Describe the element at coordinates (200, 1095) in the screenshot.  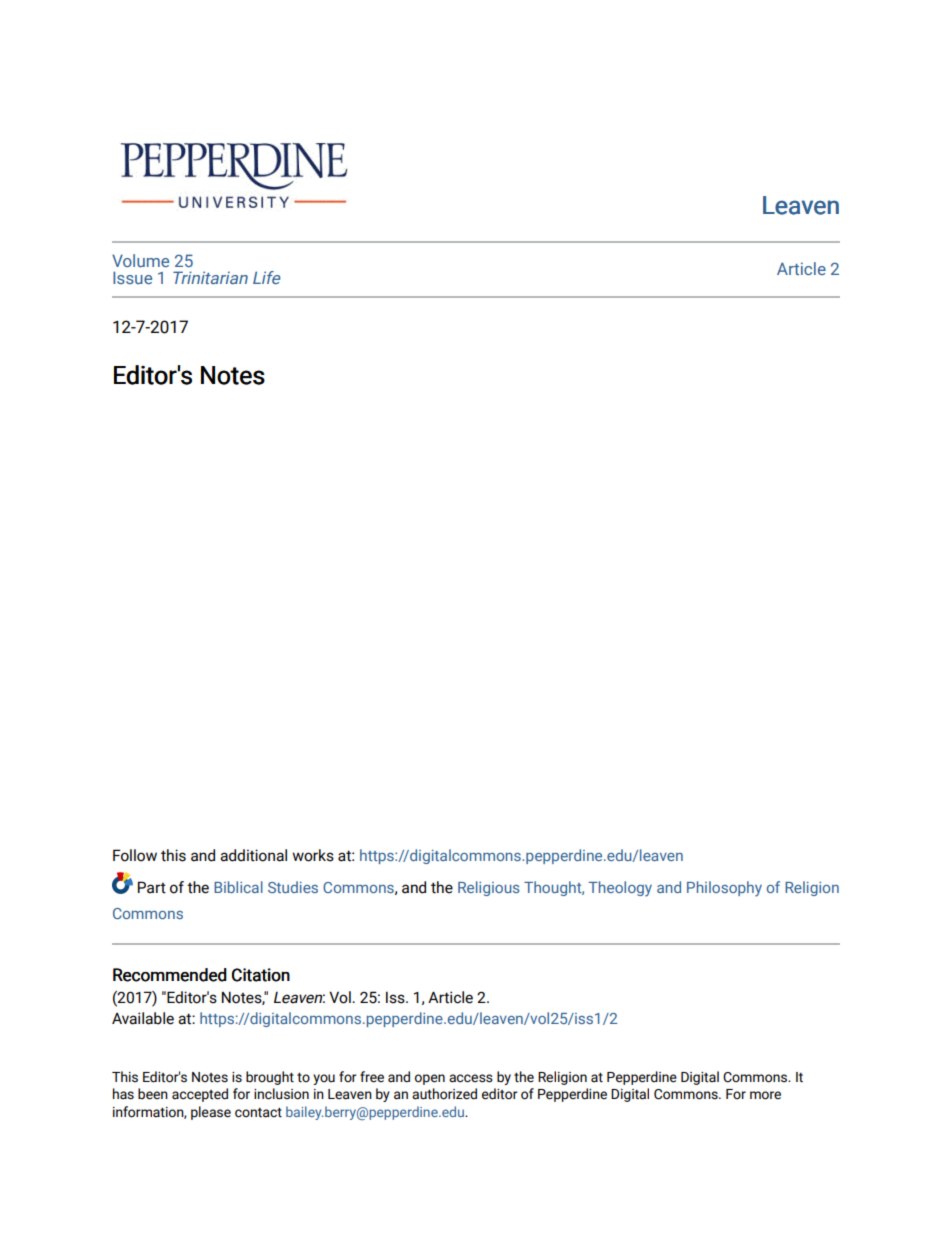
I see `accepted` at that location.
